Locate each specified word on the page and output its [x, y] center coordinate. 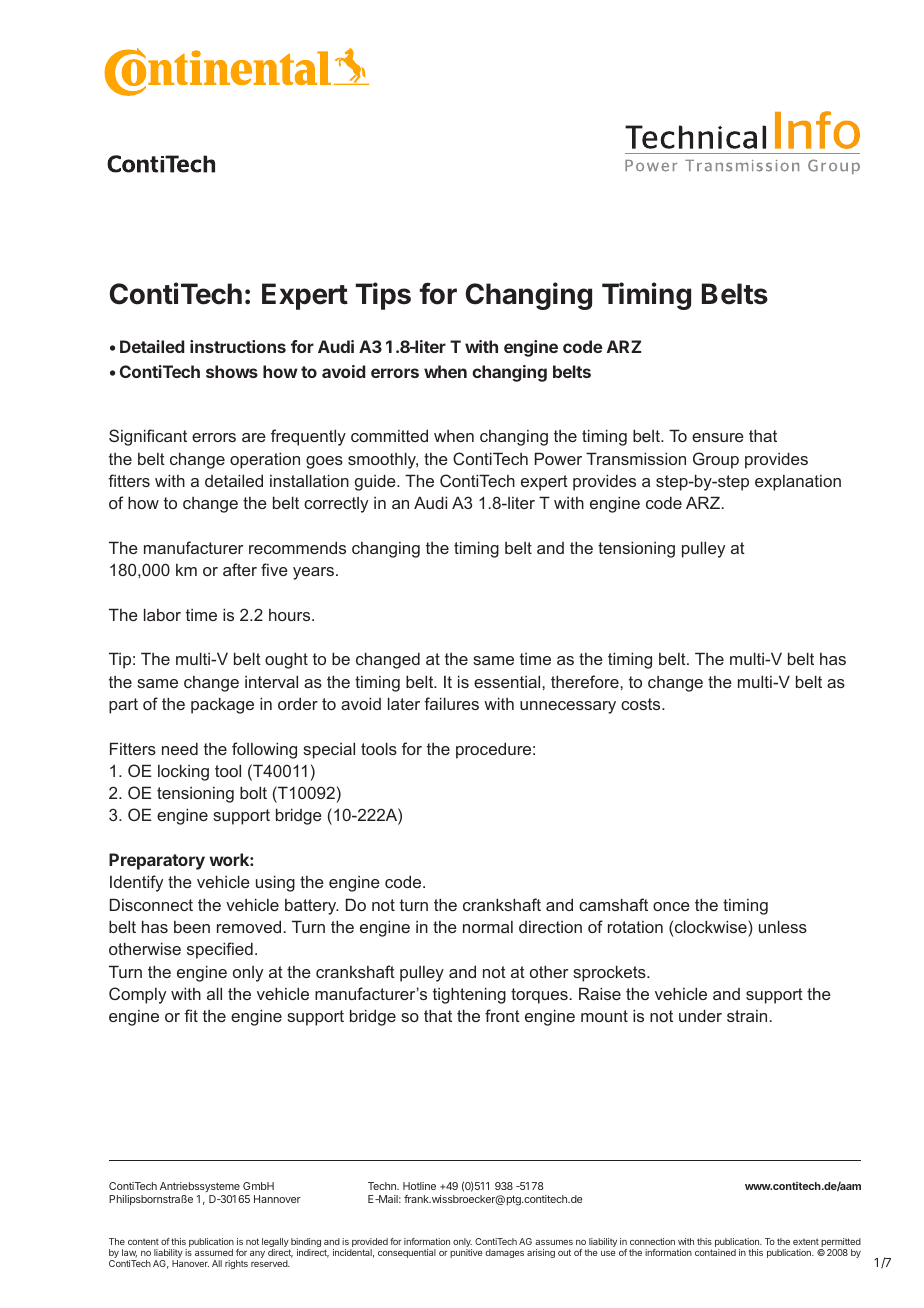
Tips [383, 296]
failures [451, 703]
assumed [214, 1252]
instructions [238, 346]
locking [183, 772]
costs [642, 704]
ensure [718, 437]
